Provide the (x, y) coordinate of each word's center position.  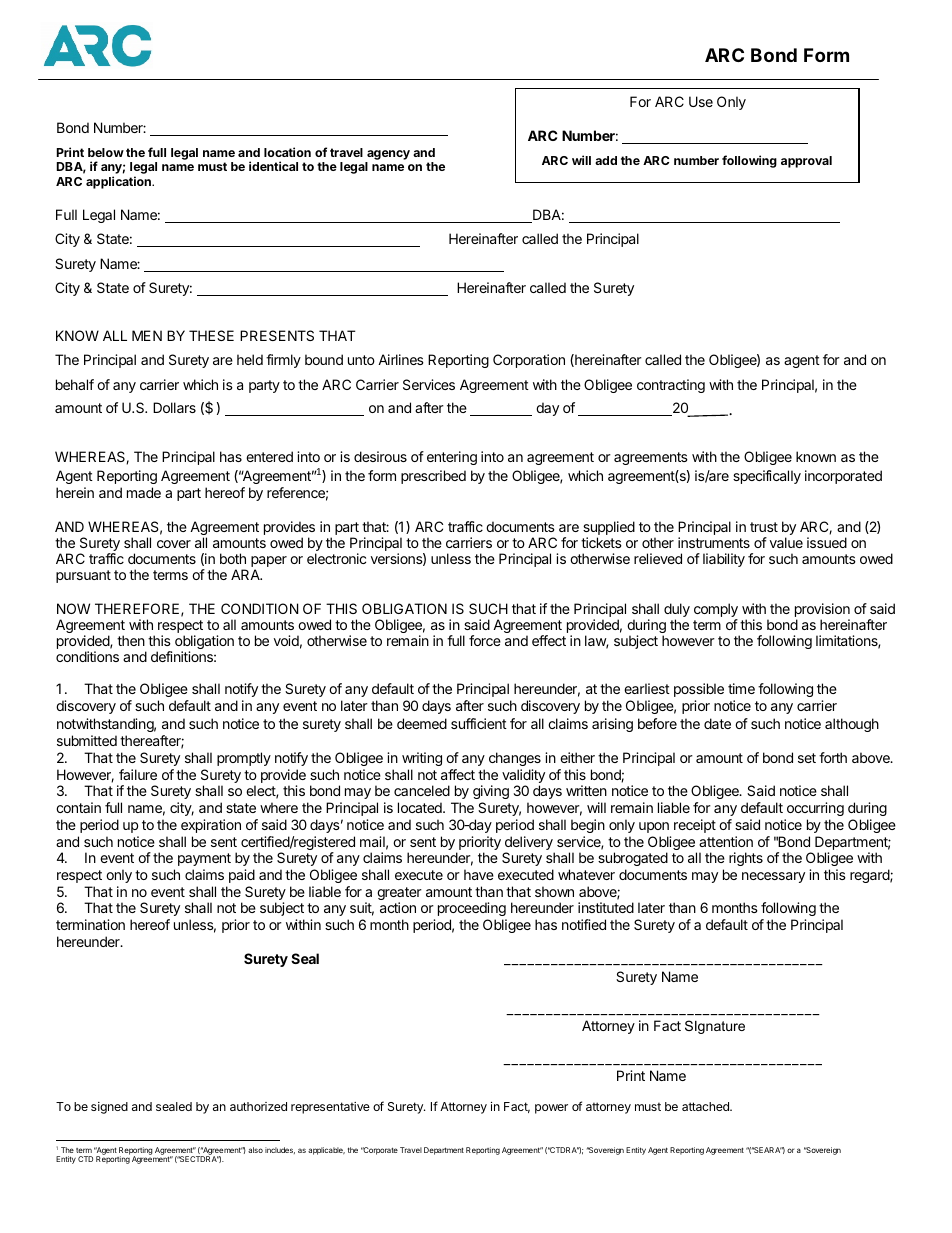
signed (109, 1108)
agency (388, 155)
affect (458, 774)
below (106, 152)
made (144, 492)
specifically (767, 477)
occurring (815, 809)
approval (806, 162)
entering (452, 458)
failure (138, 774)
